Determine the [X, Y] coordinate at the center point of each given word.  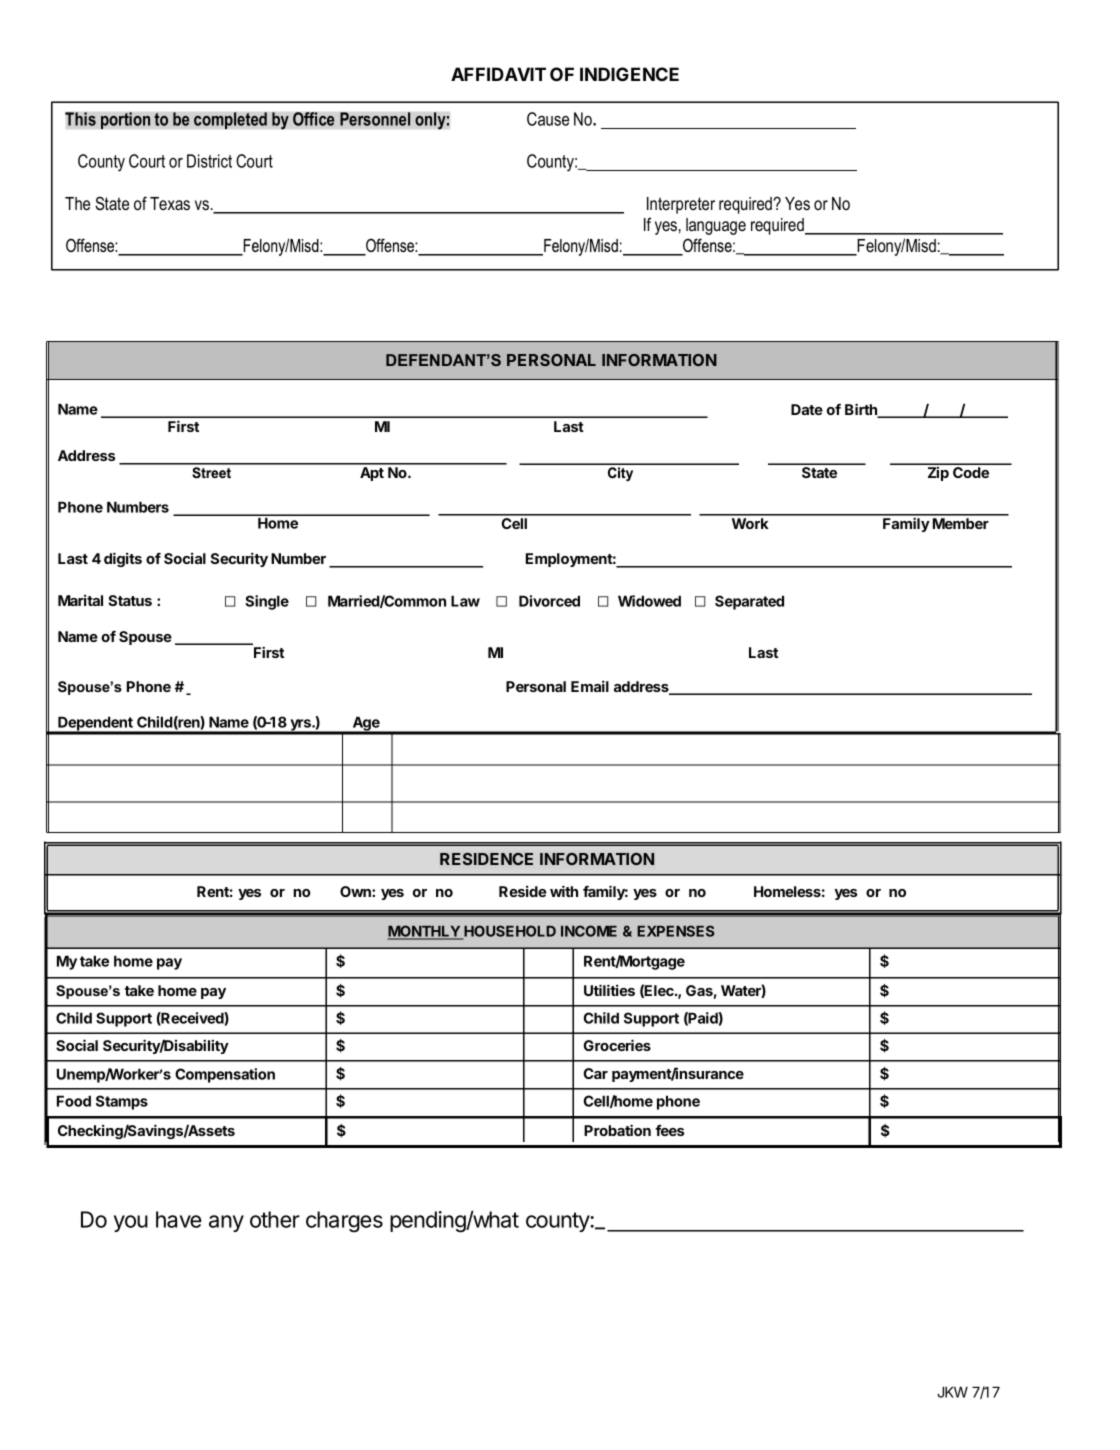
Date [807, 409]
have [179, 1219]
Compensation [225, 1075]
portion [126, 120]
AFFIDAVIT [498, 74]
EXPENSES [675, 931]
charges [344, 1222]
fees [669, 1130]
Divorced [549, 601]
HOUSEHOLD [509, 932]
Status [130, 600]
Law [465, 601]
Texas [170, 204]
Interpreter [681, 205]
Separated [749, 602]
